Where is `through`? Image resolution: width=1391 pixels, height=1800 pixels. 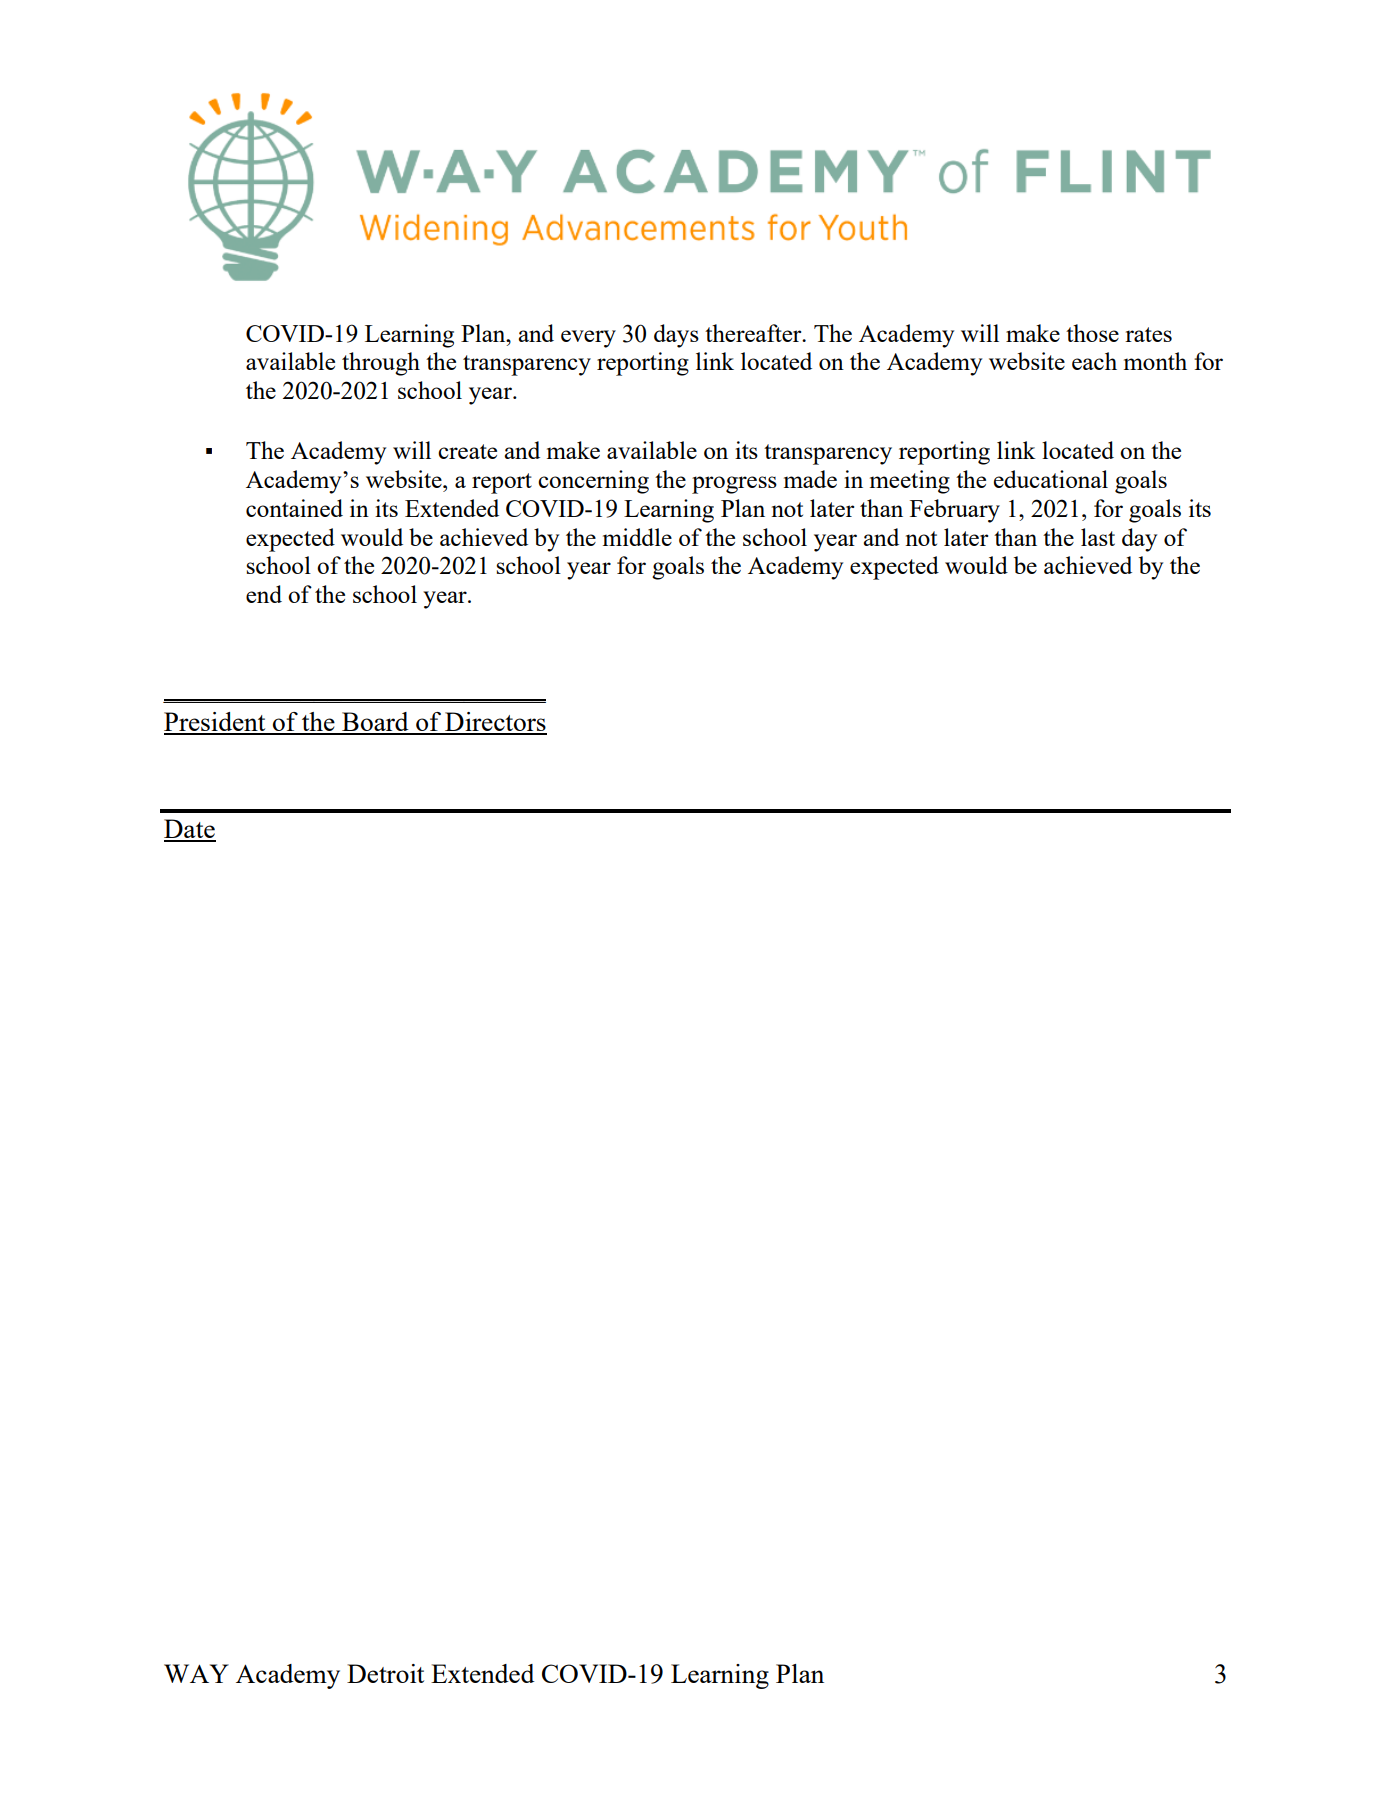 through is located at coordinates (381, 364).
